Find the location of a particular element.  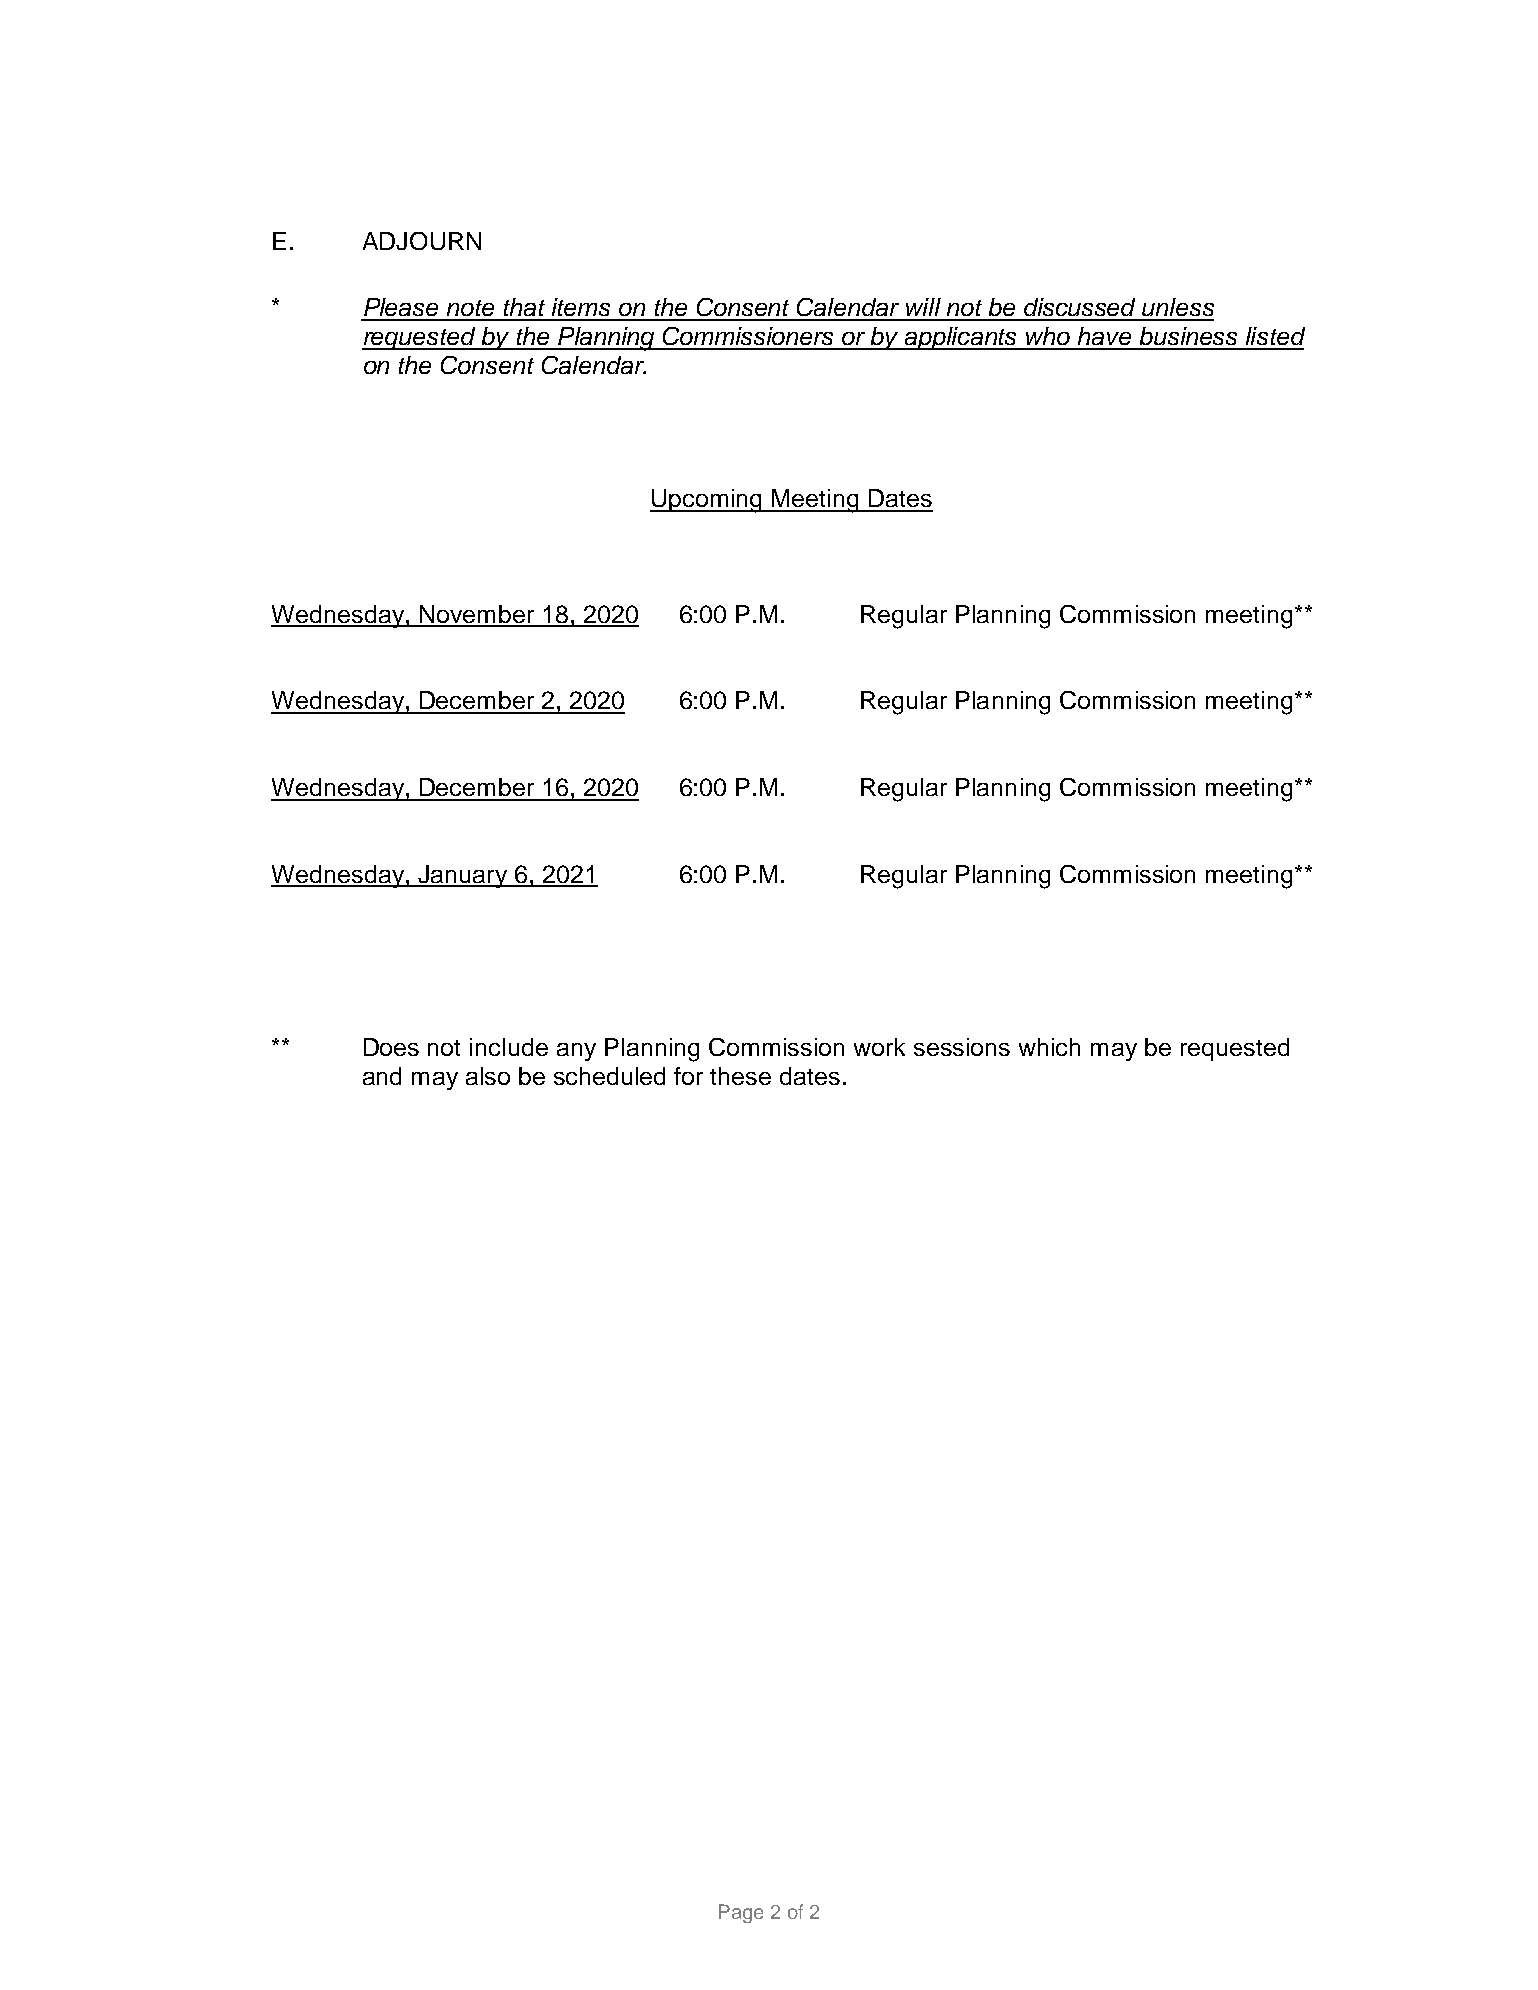

Page is located at coordinates (741, 1913).
